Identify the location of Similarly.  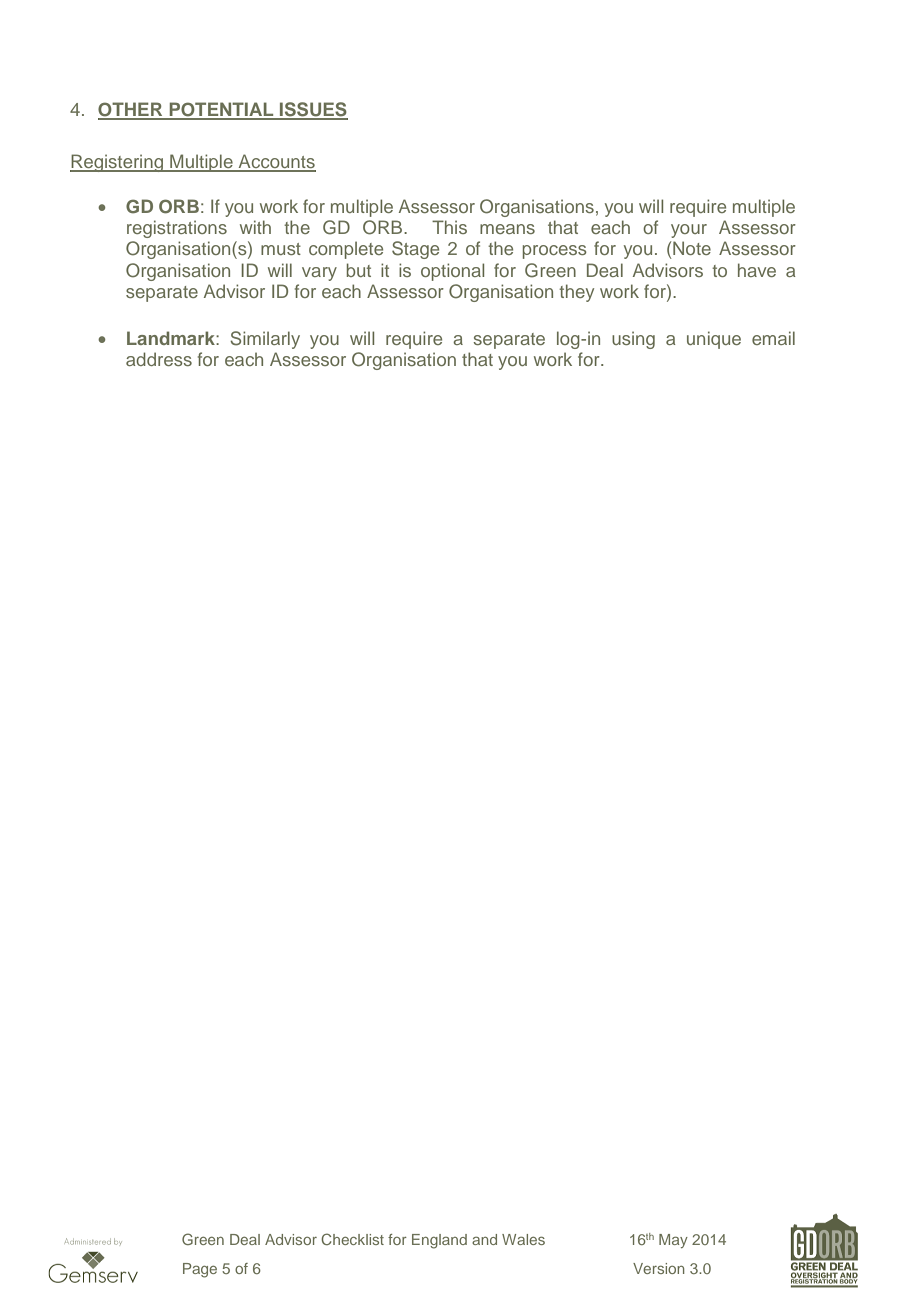
(265, 340).
